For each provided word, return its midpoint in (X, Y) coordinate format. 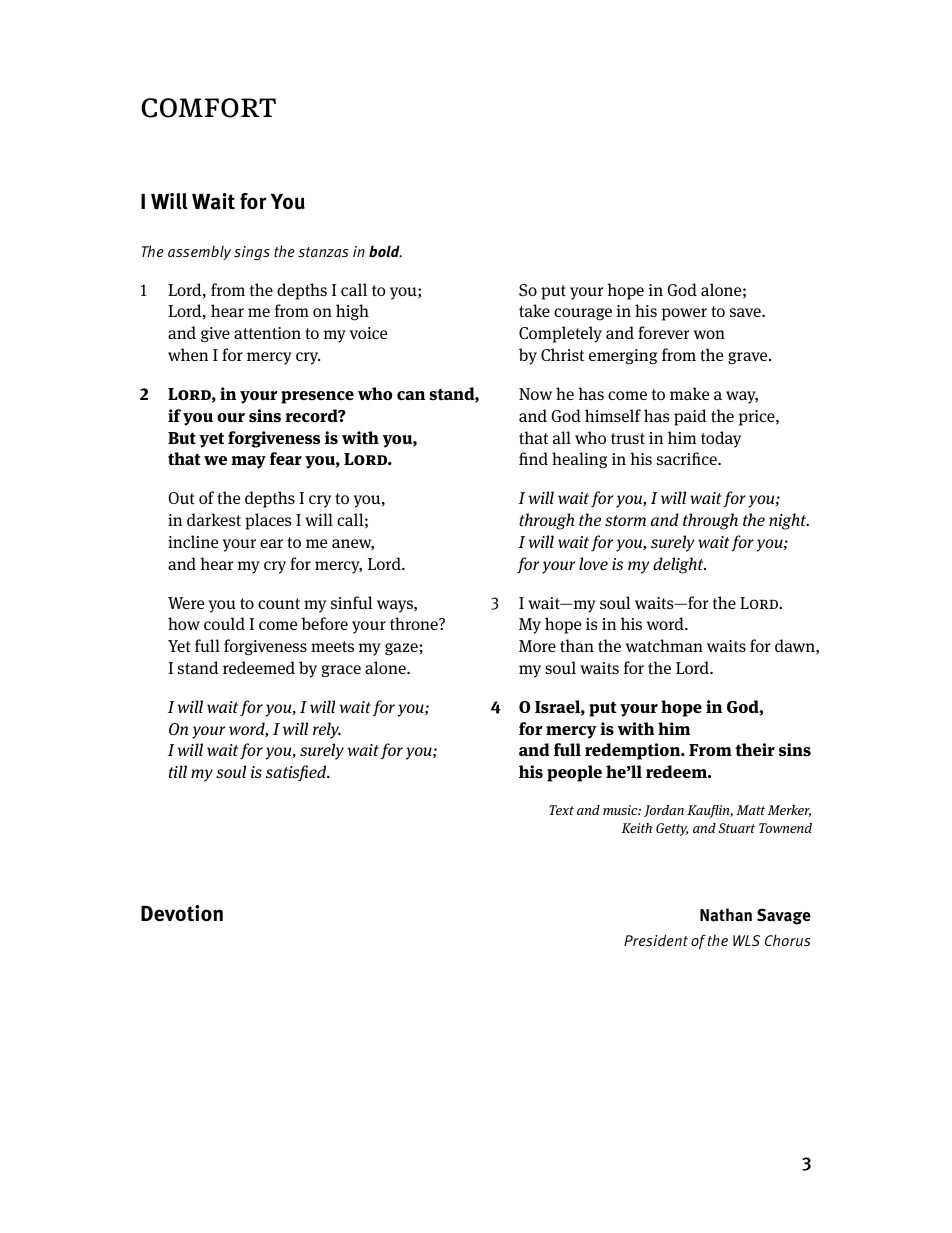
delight (679, 565)
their (755, 749)
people (574, 773)
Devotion (182, 913)
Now (535, 394)
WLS (746, 940)
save (746, 313)
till (178, 771)
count (279, 603)
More (537, 646)
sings (252, 253)
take (534, 311)
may (248, 462)
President (656, 940)
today (721, 439)
